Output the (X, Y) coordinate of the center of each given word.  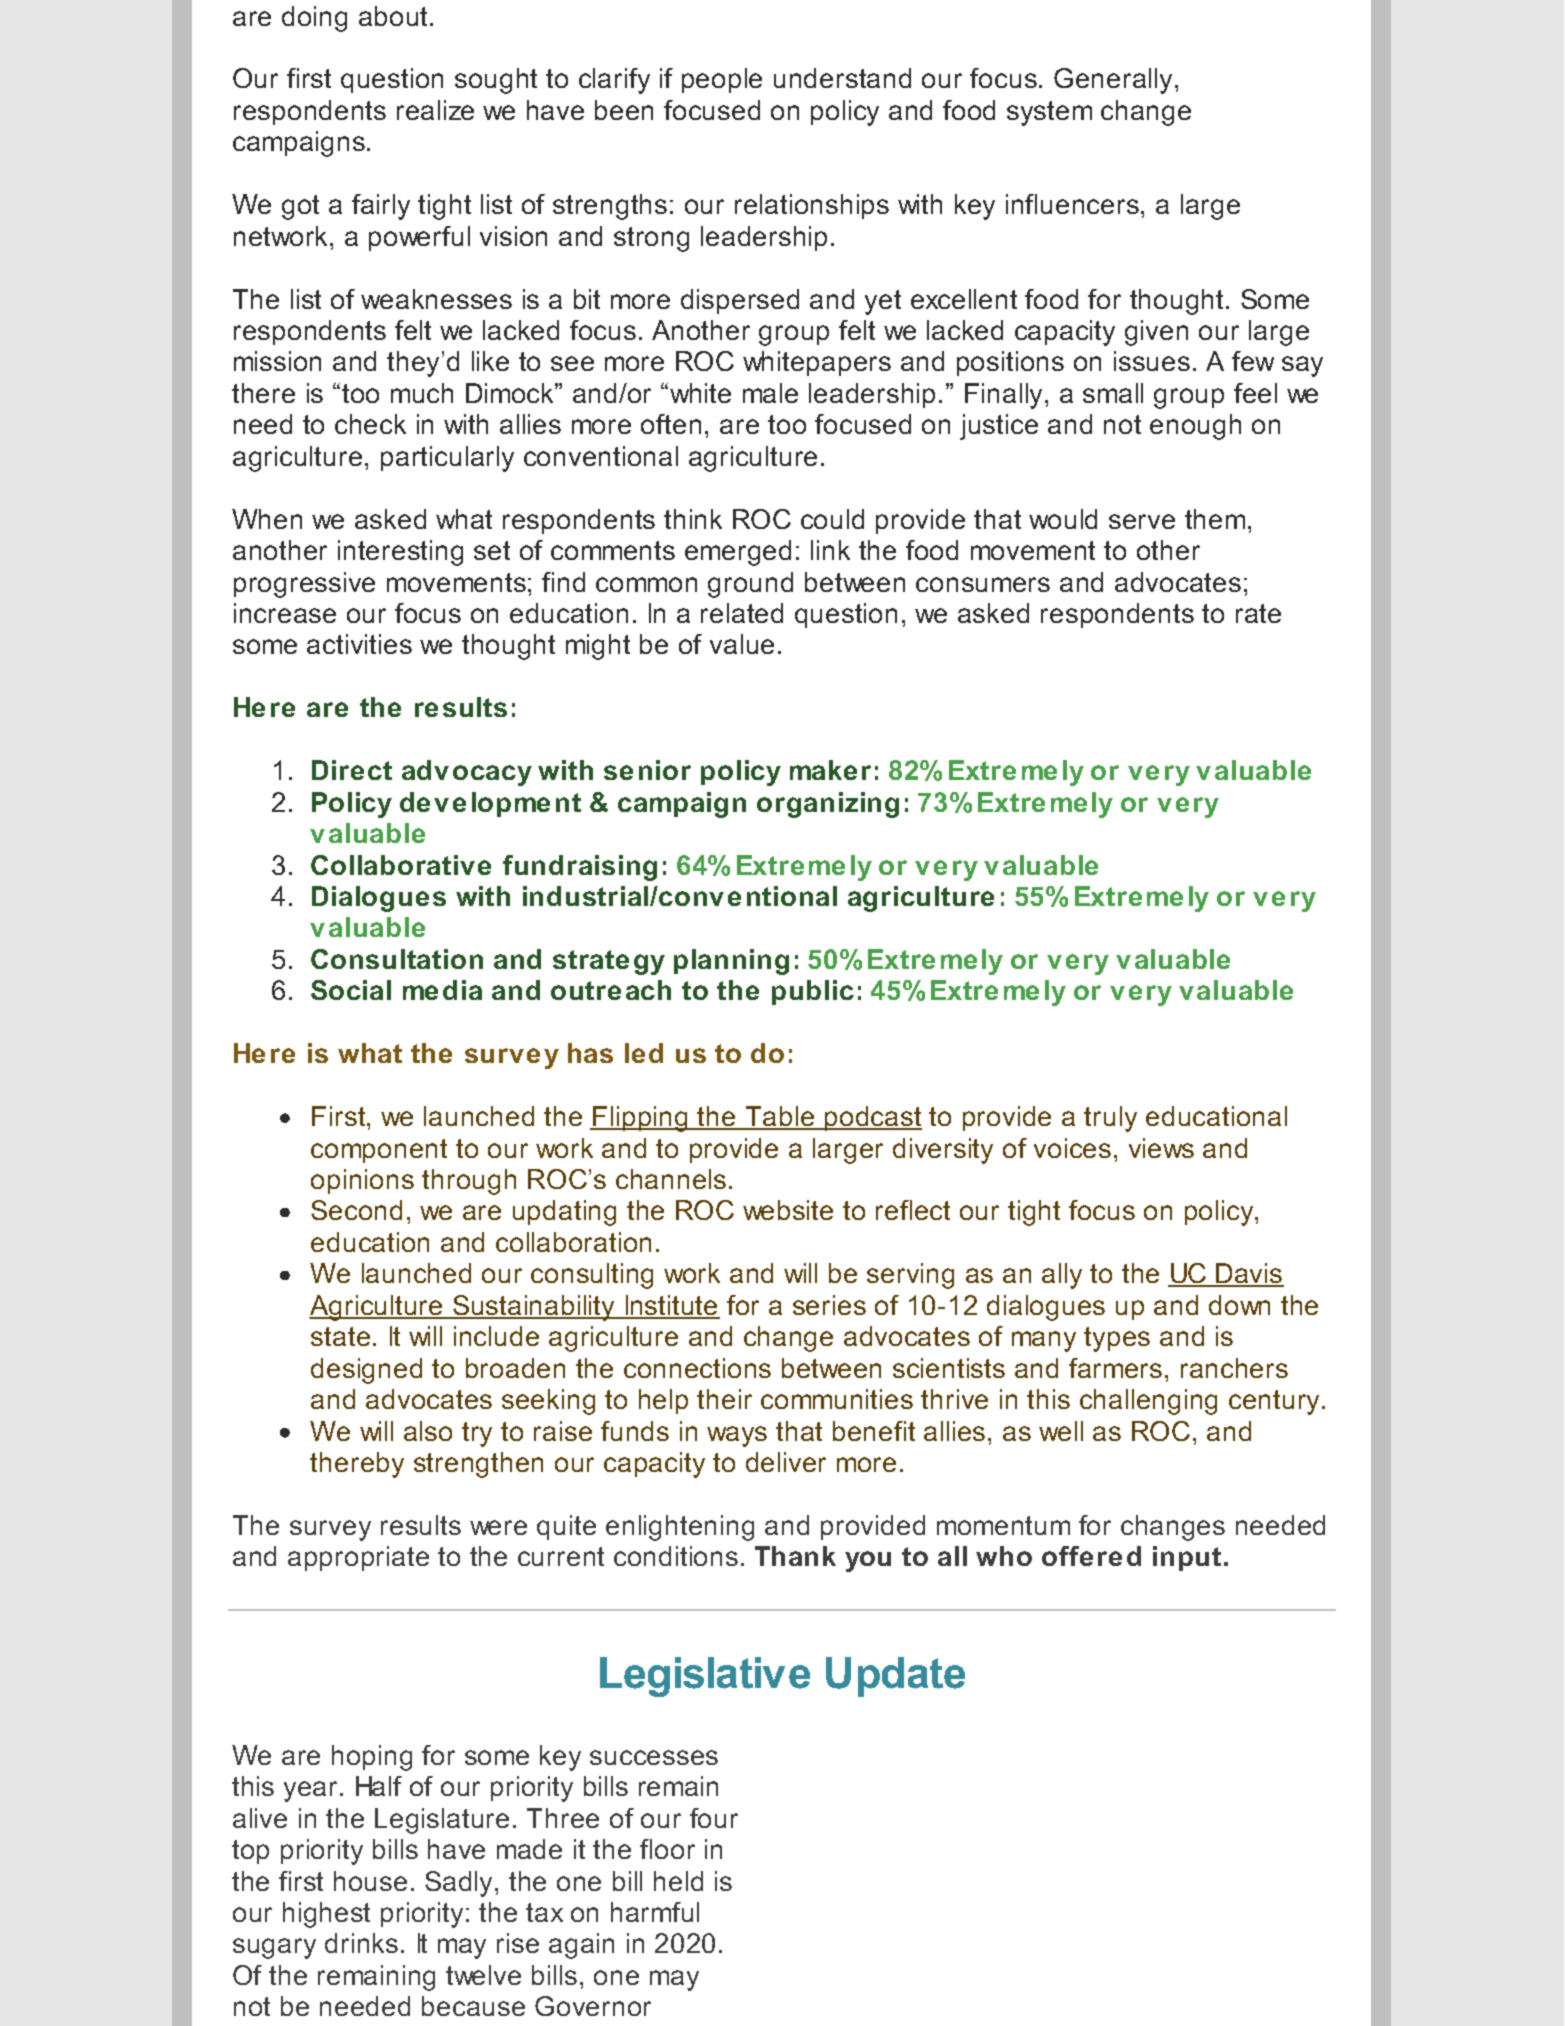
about (393, 16)
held (678, 1881)
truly (1110, 1119)
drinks (361, 1943)
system (1049, 113)
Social (351, 990)
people (722, 80)
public (813, 992)
